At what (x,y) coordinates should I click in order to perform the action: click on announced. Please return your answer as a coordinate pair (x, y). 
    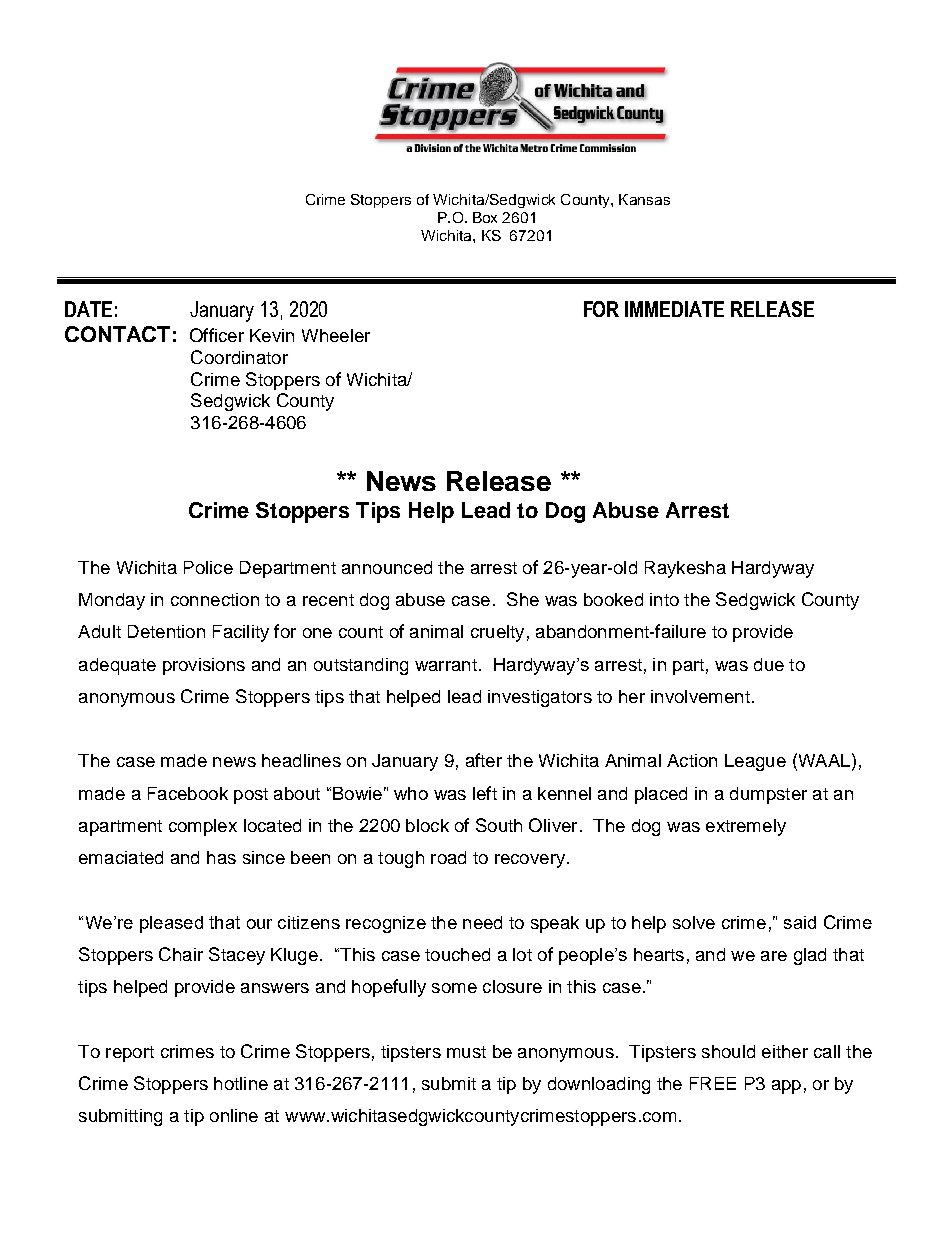
    Looking at the image, I should click on (387, 567).
